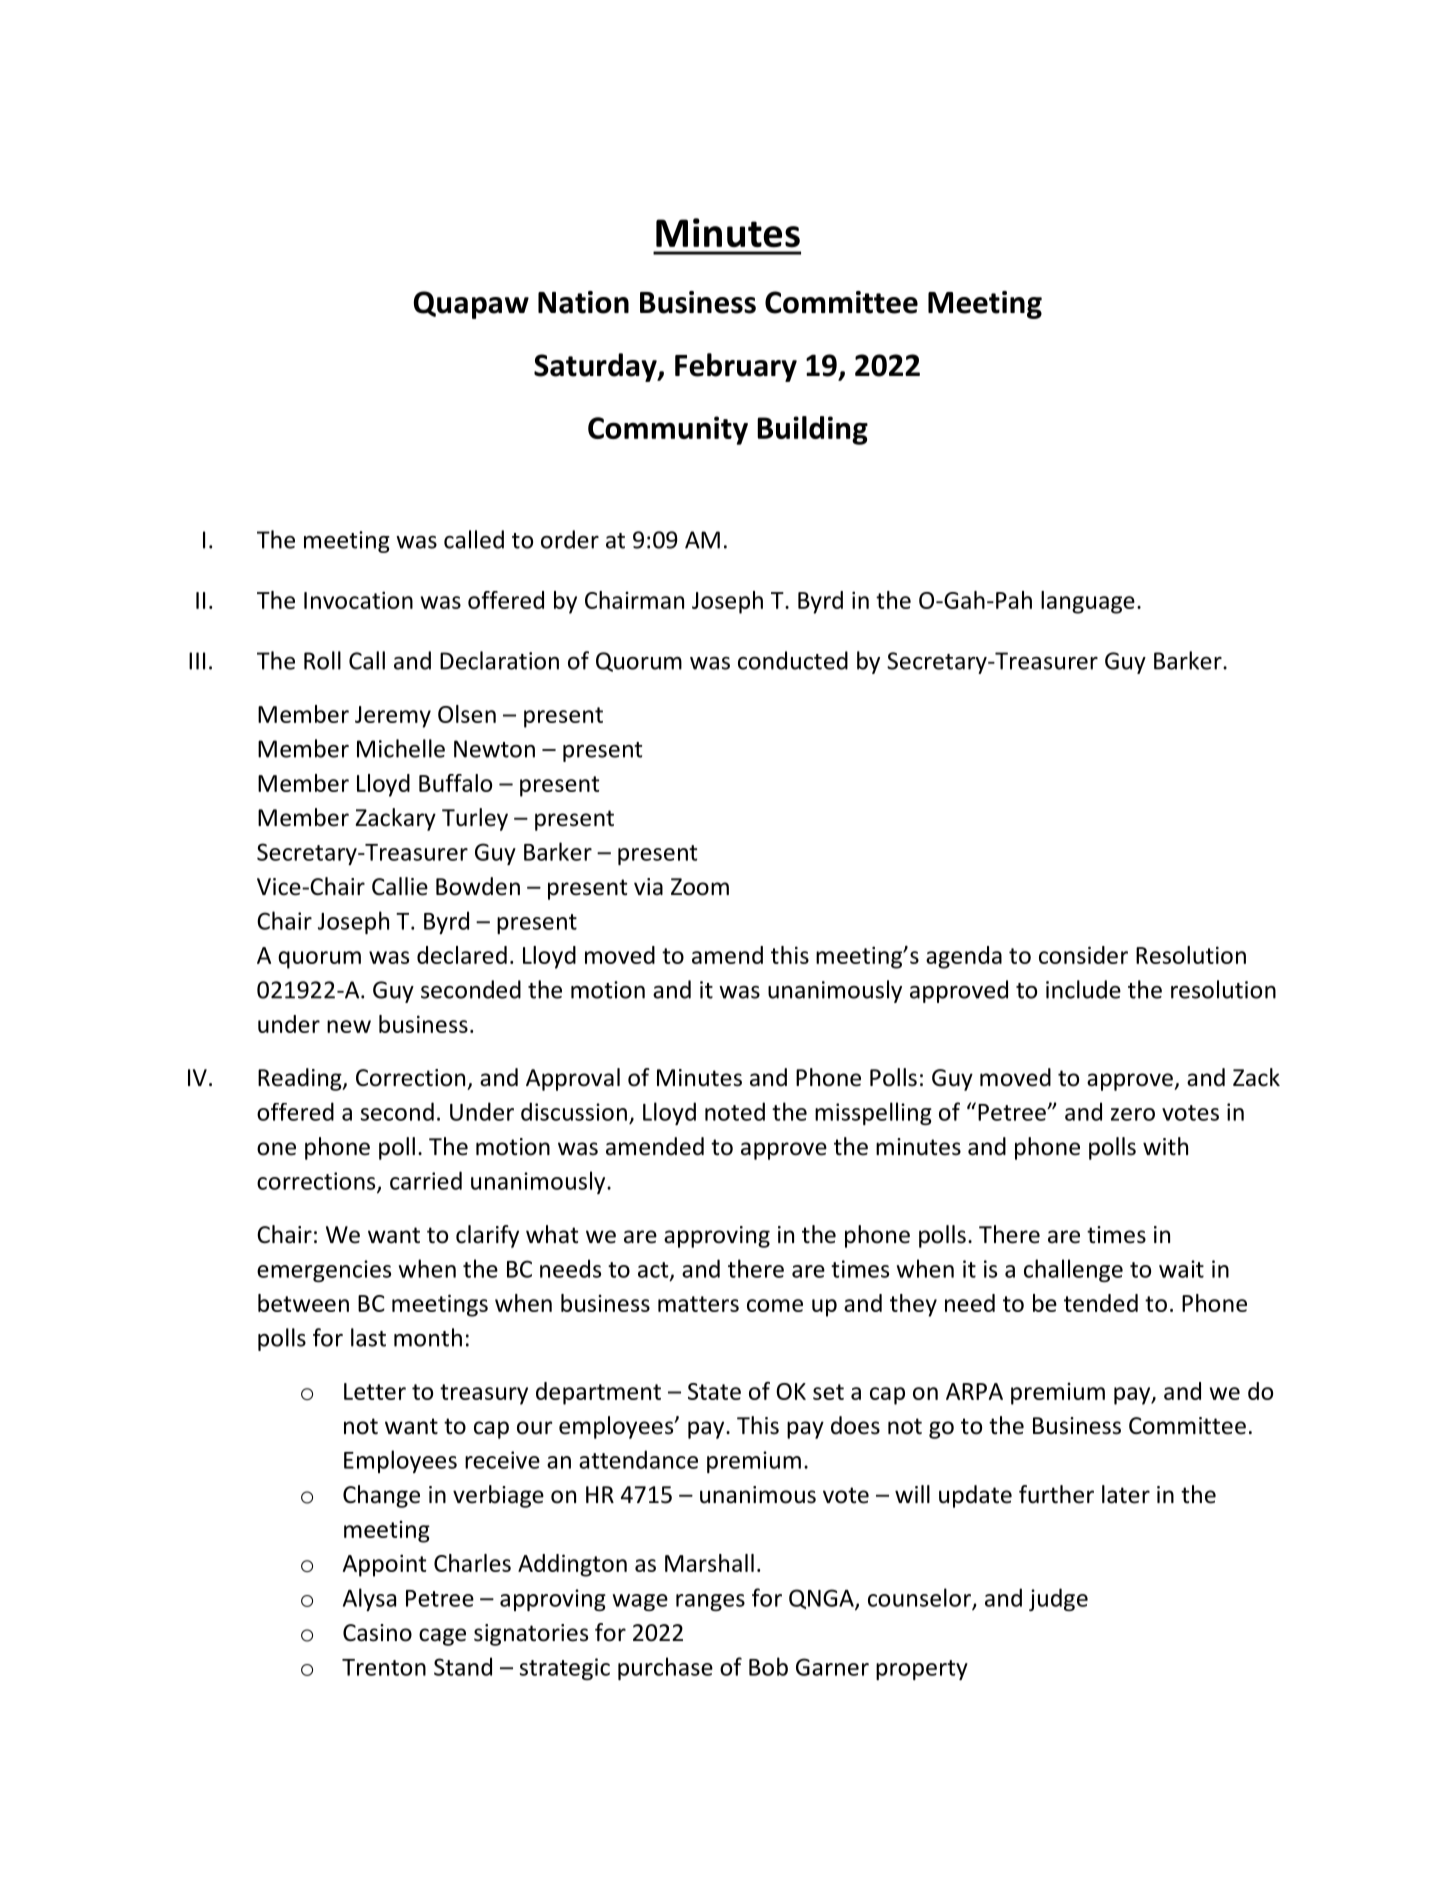 Image resolution: width=1455 pixels, height=1883 pixels. What do you see at coordinates (324, 1271) in the screenshot?
I see `emergencies` at bounding box center [324, 1271].
